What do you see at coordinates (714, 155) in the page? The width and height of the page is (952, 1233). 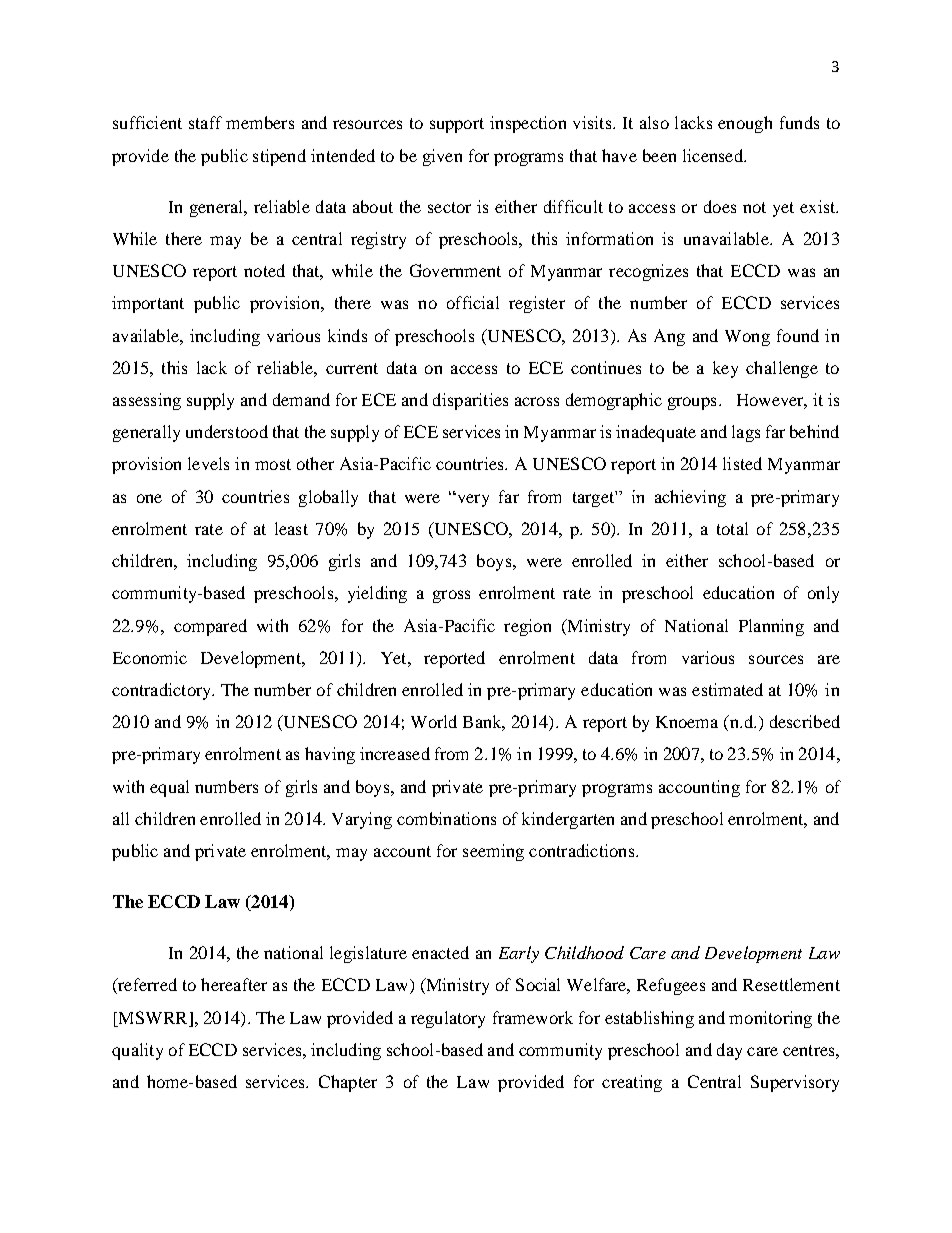 I see `licensed` at bounding box center [714, 155].
